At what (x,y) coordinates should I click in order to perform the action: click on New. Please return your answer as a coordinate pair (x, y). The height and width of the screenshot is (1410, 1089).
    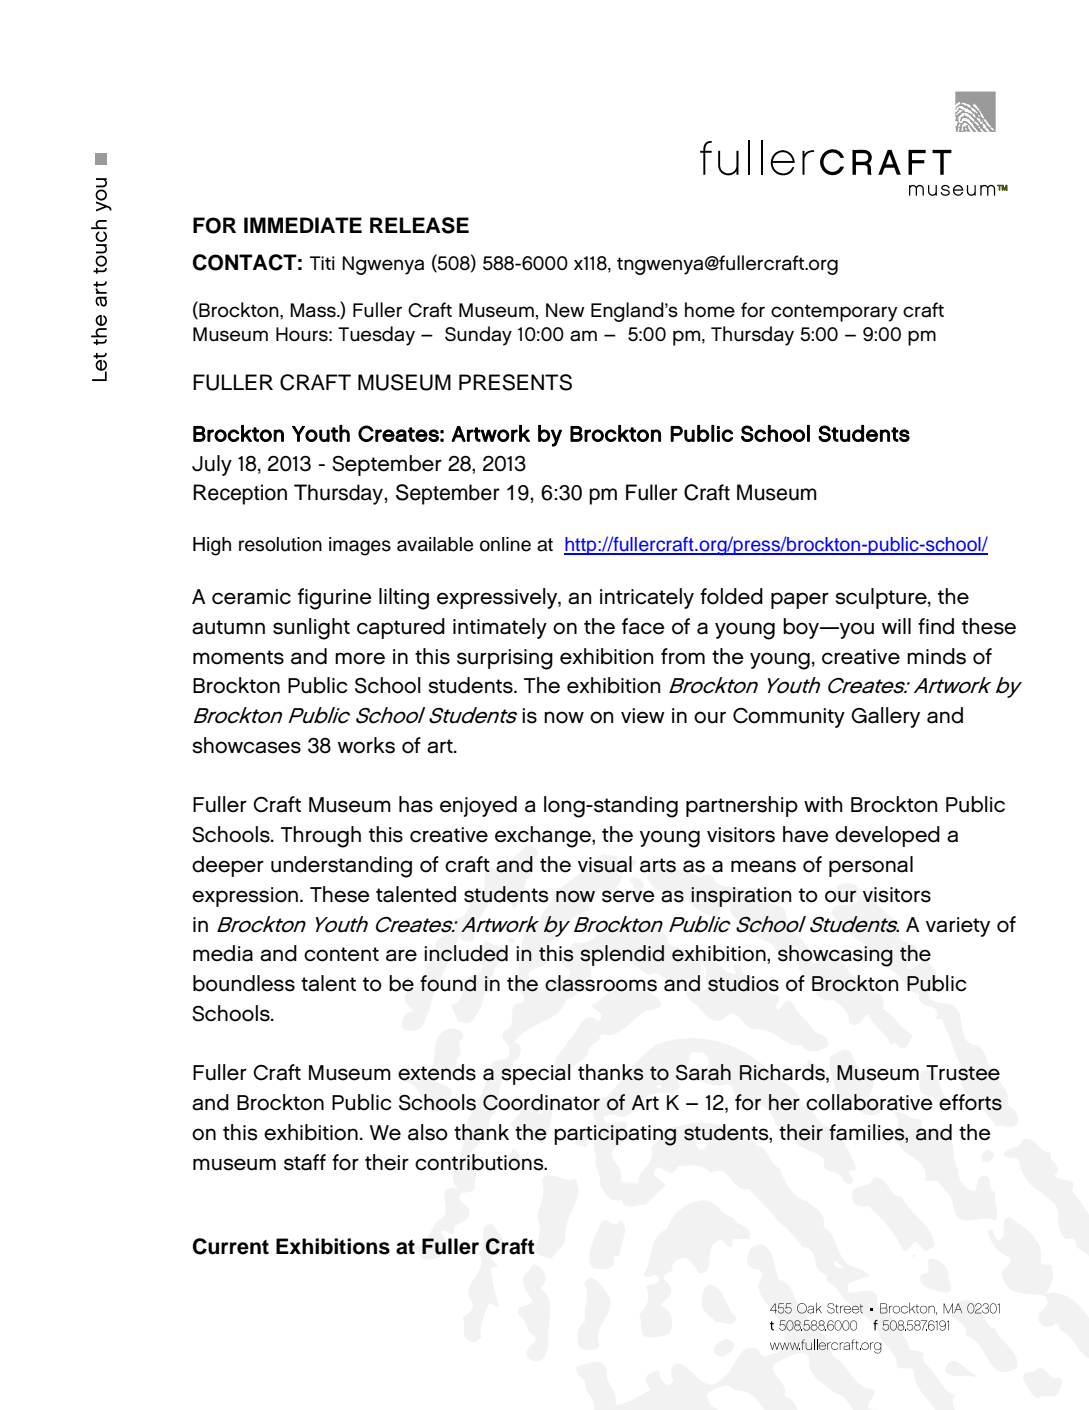
    Looking at the image, I should click on (565, 310).
